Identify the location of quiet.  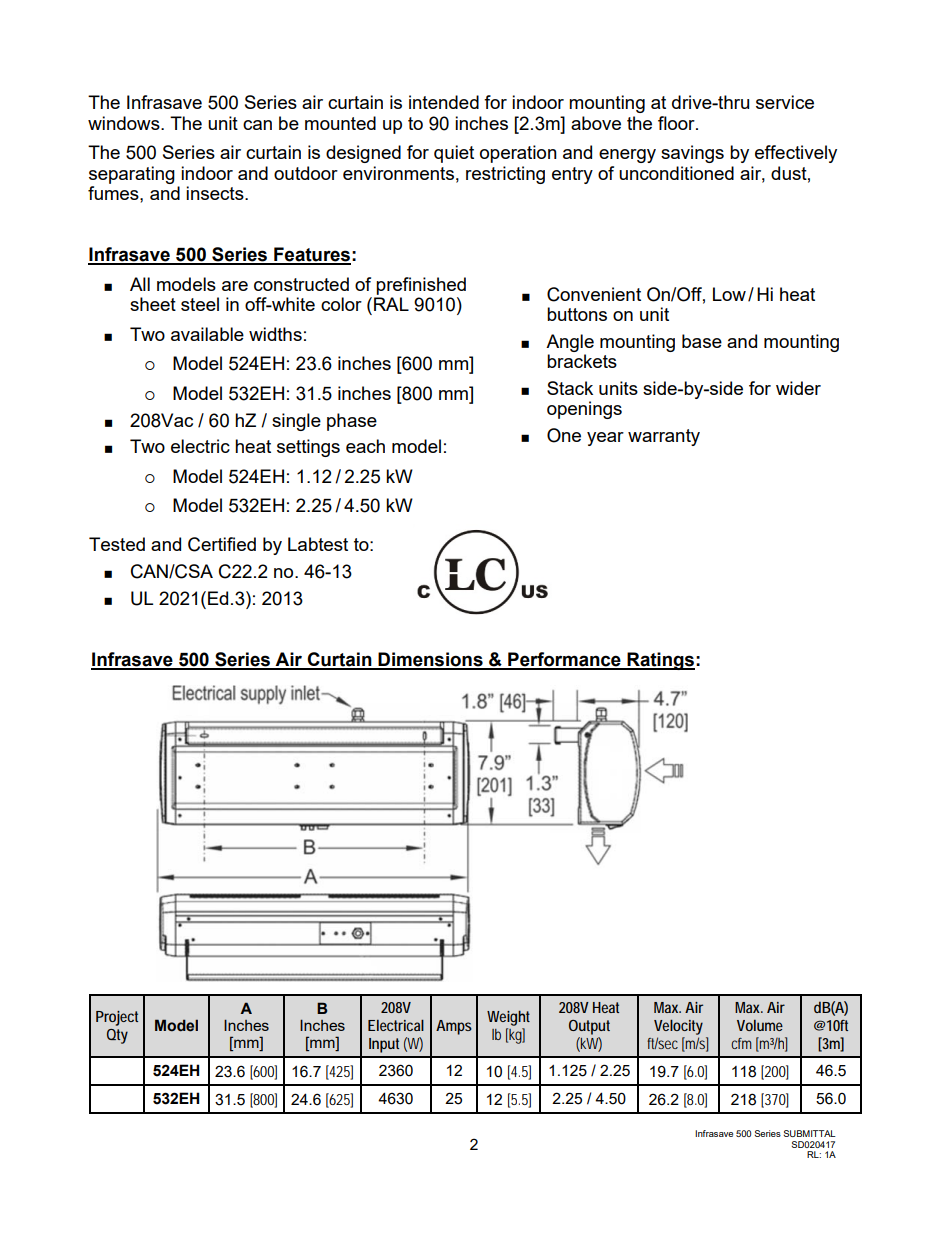
(454, 154).
